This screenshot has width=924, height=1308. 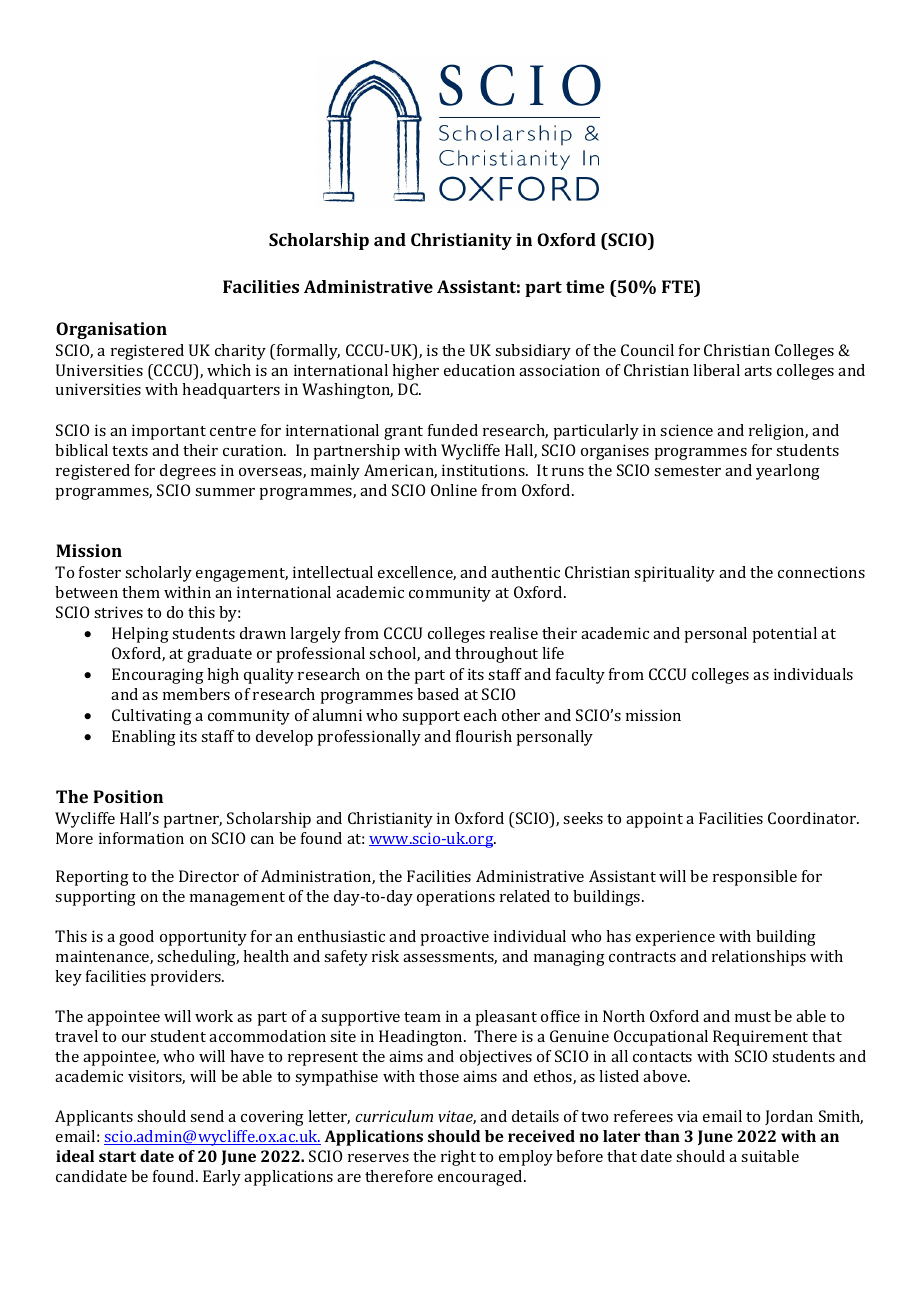 What do you see at coordinates (479, 370) in the screenshot?
I see `education` at bounding box center [479, 370].
